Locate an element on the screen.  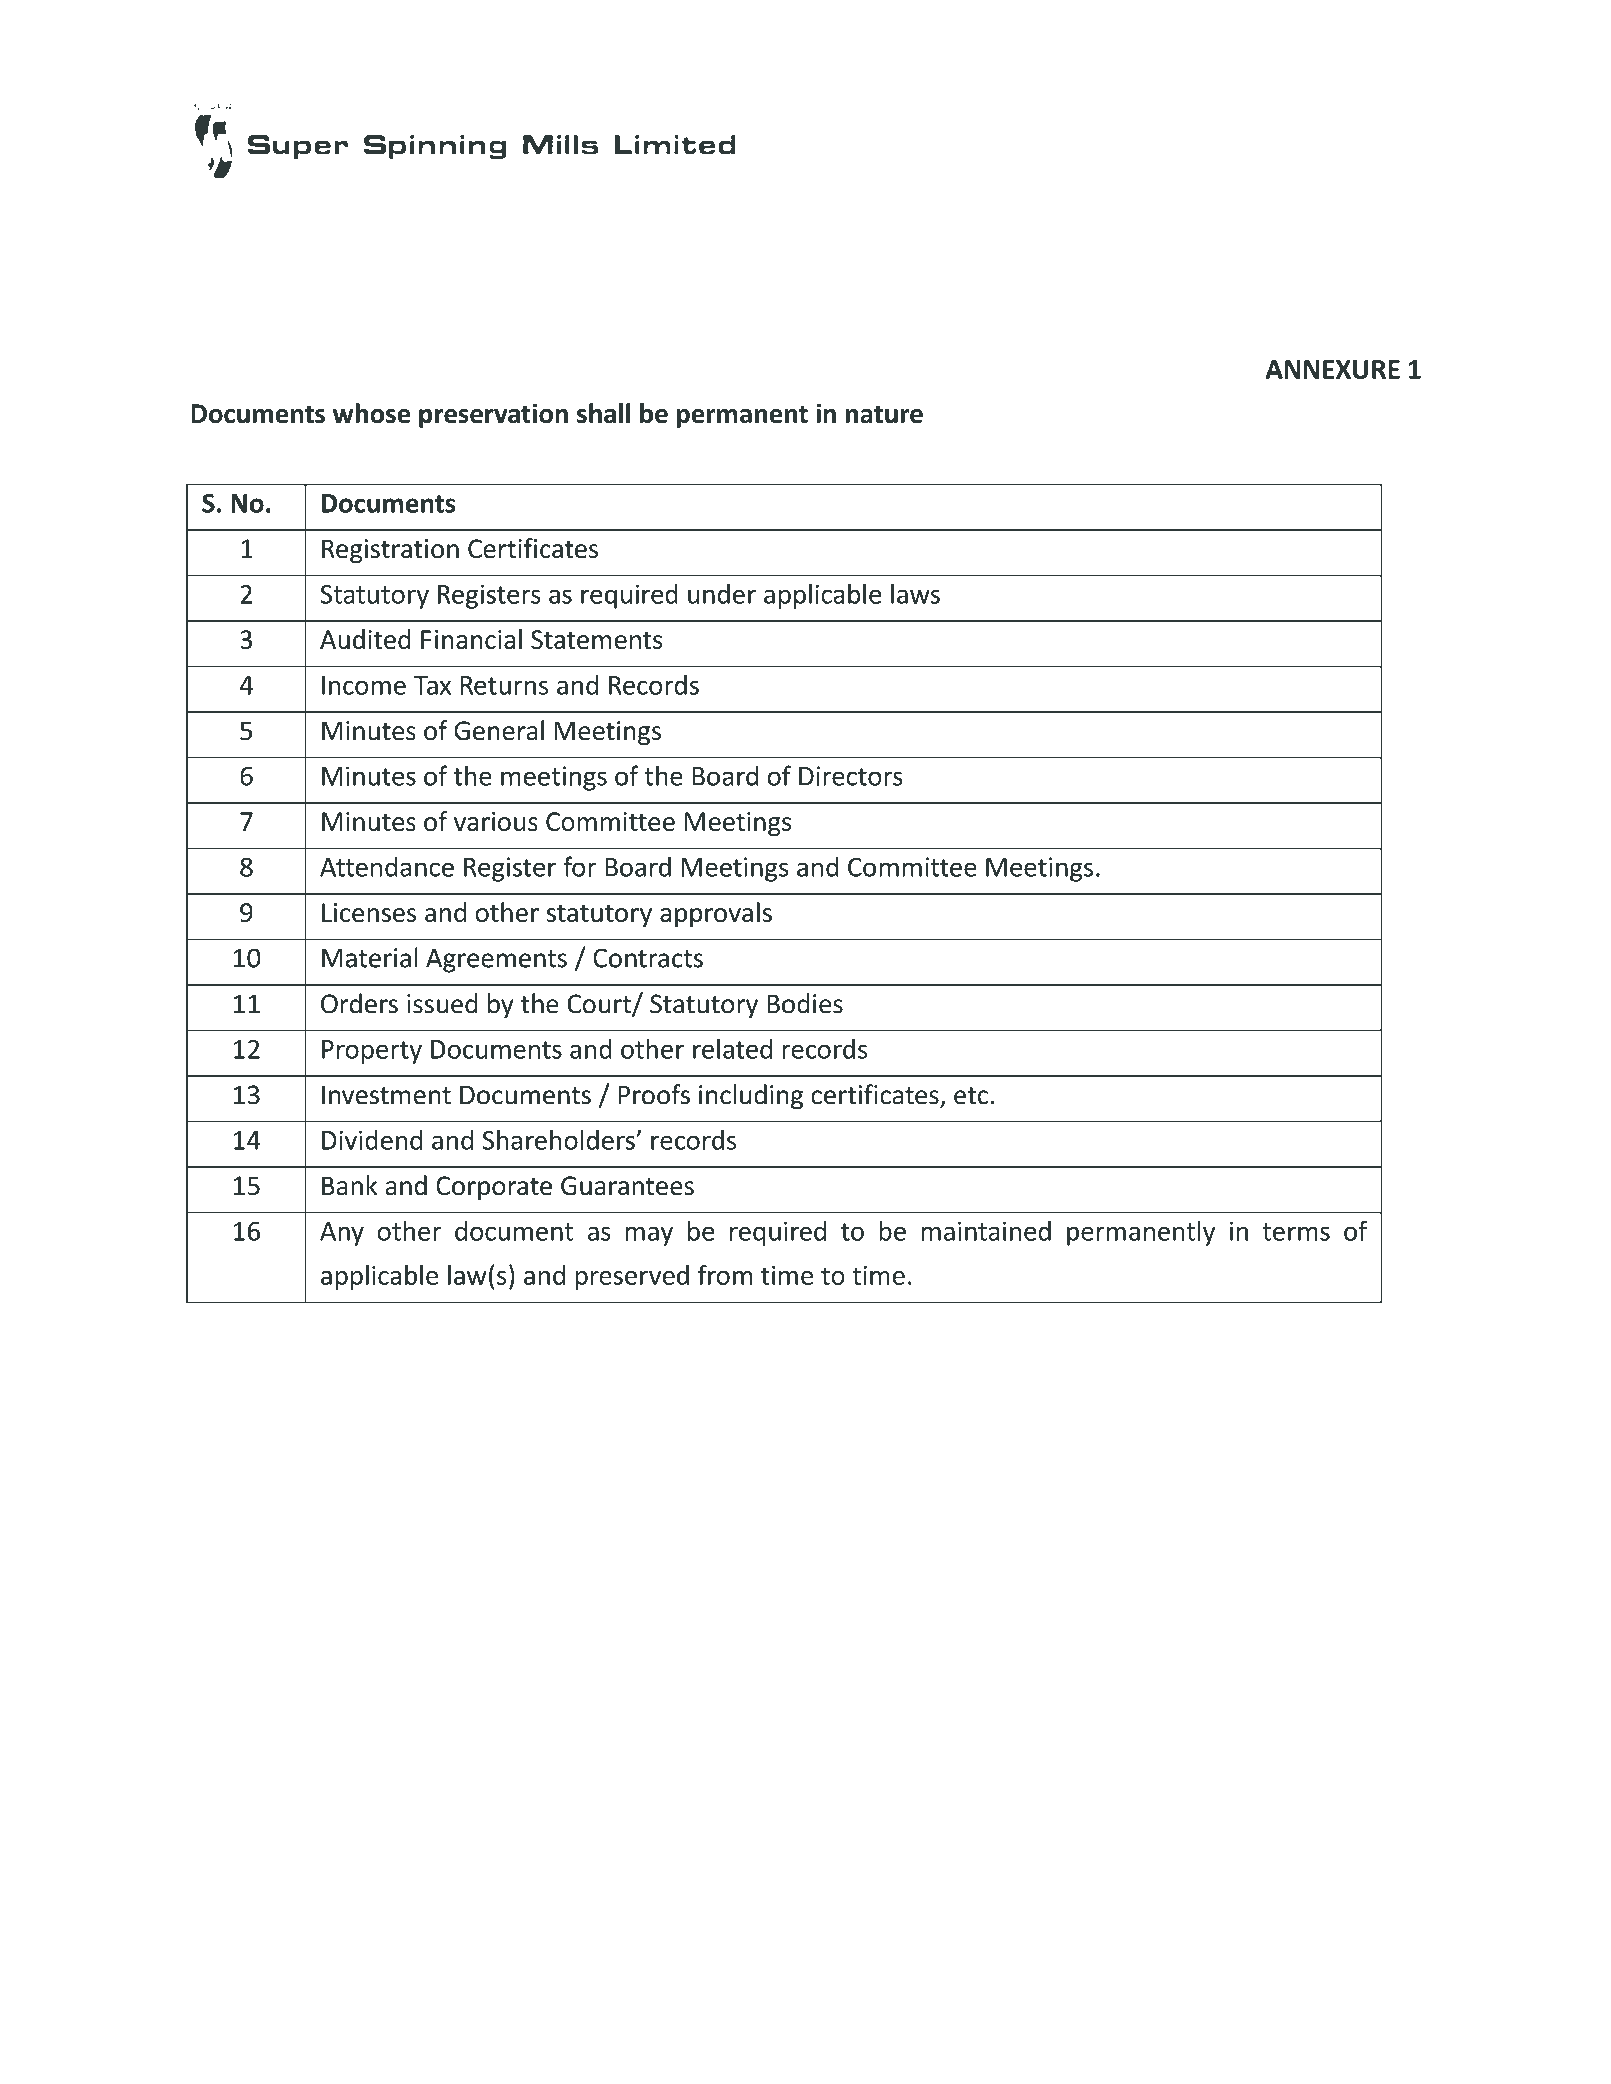
various is located at coordinates (496, 821).
